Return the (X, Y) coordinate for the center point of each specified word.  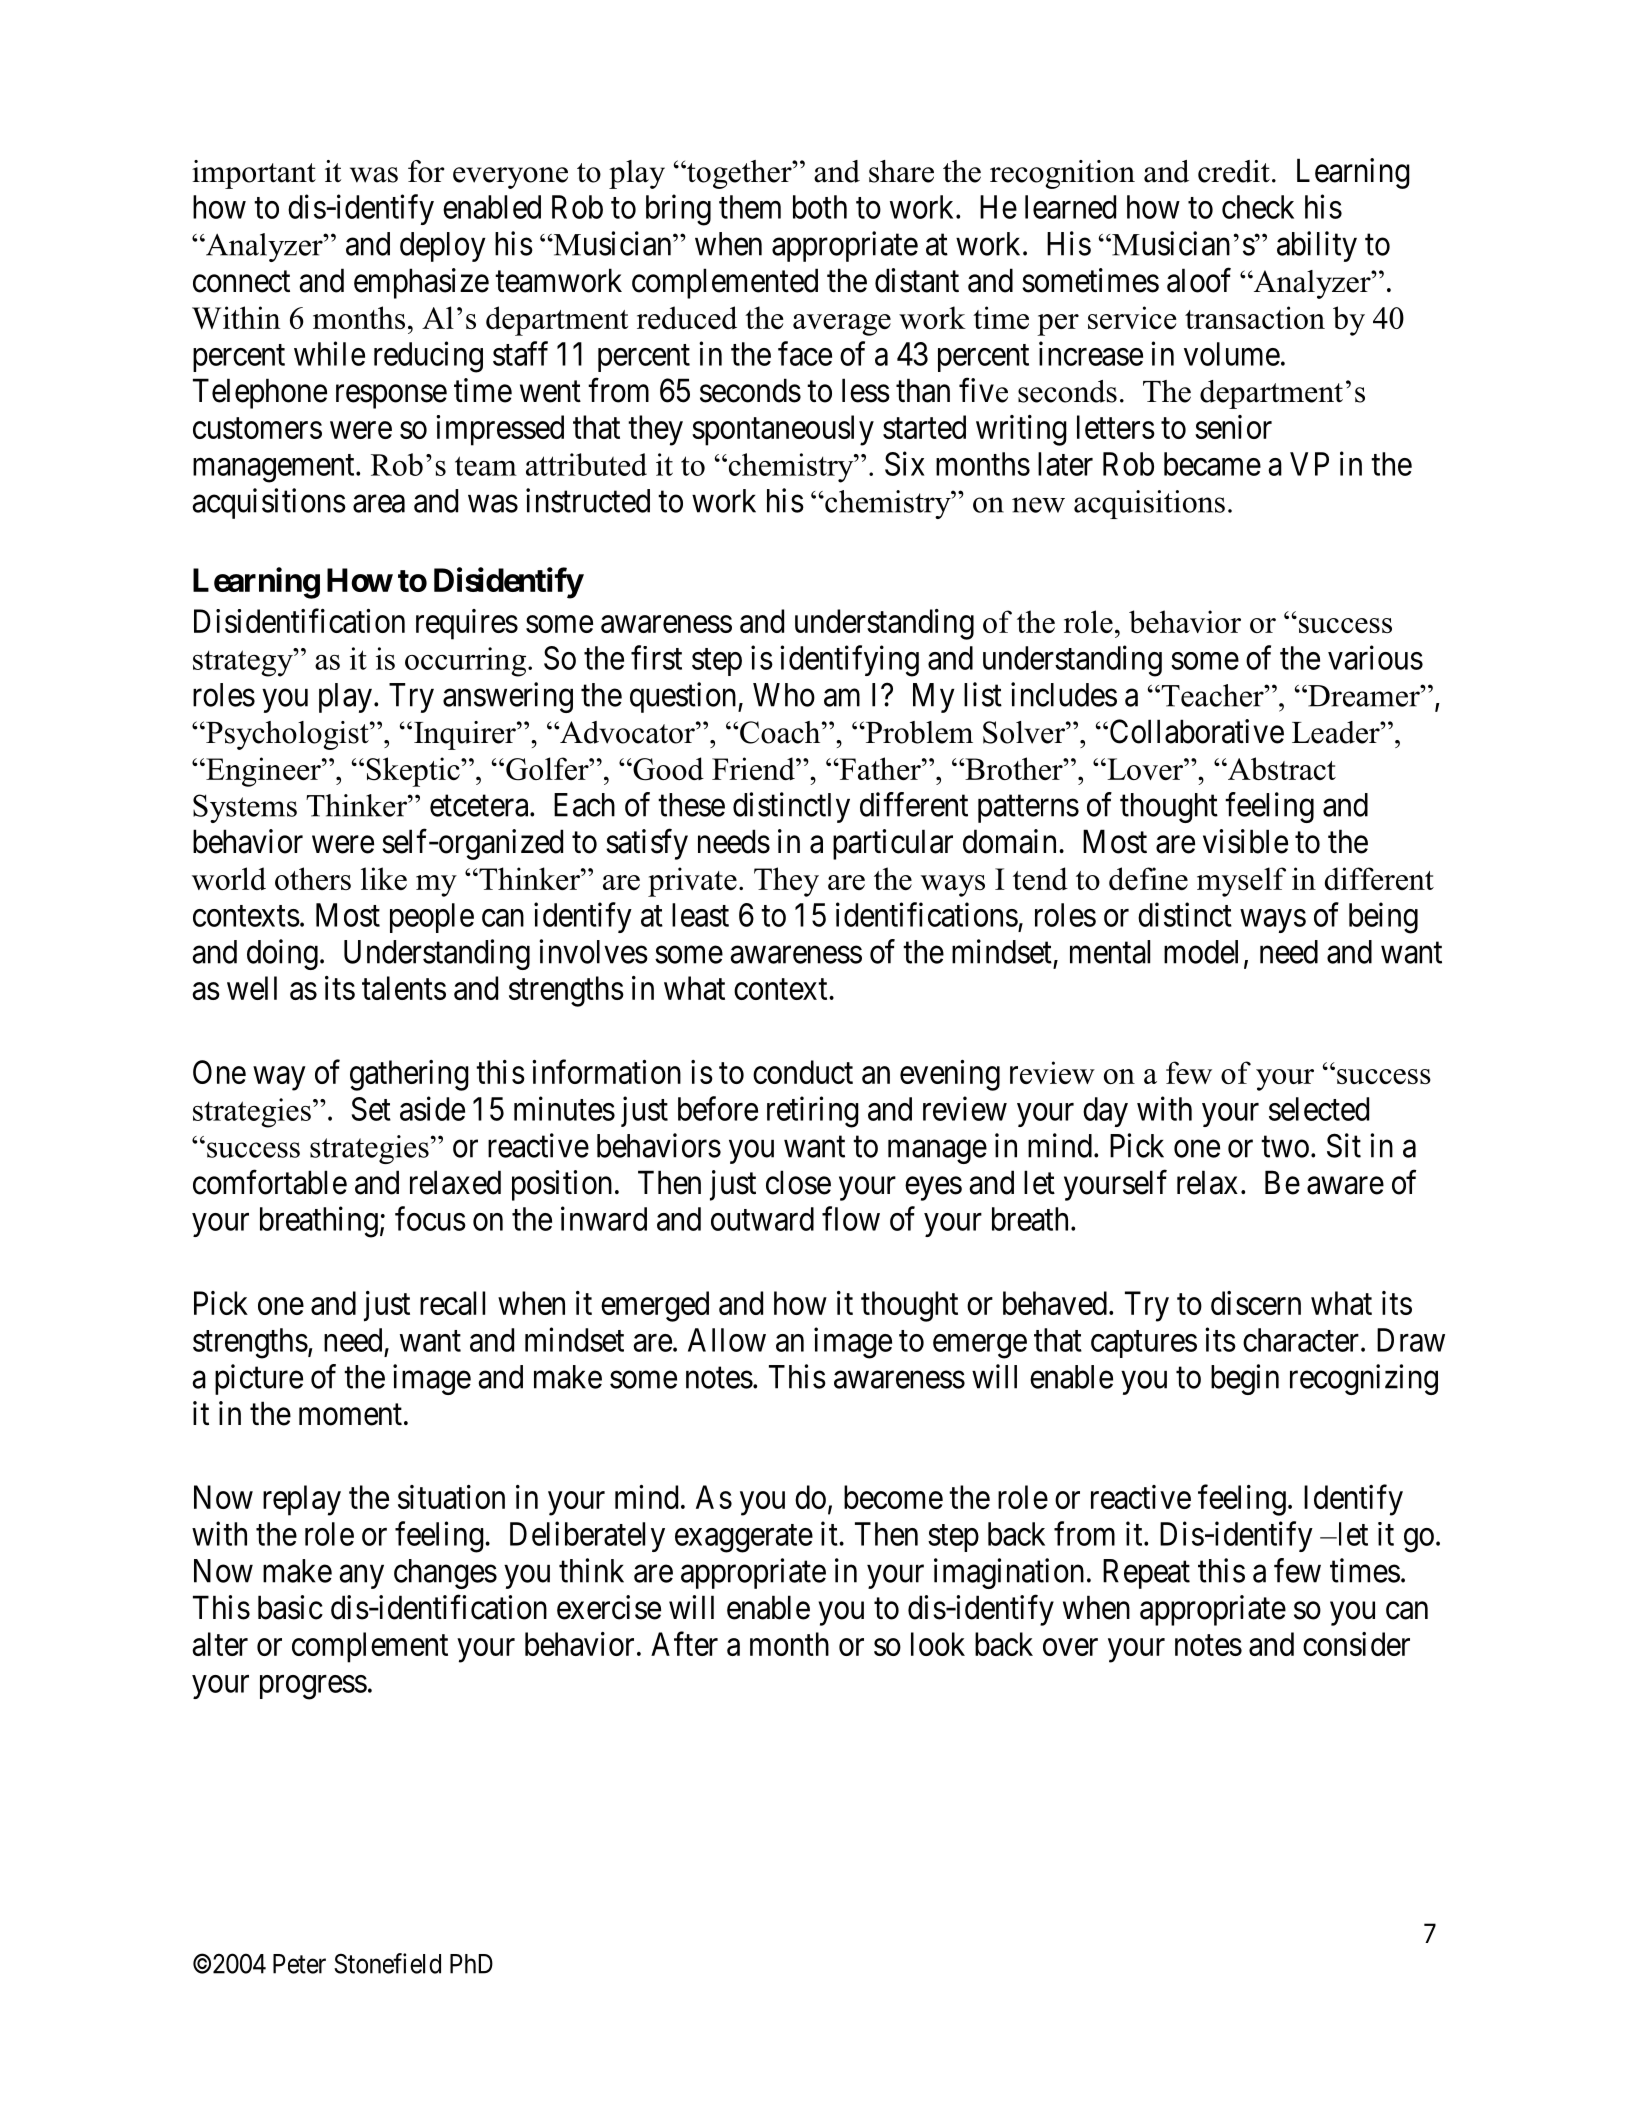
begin (1245, 1379)
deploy (443, 247)
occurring (467, 662)
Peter (299, 1964)
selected (1319, 1109)
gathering (409, 1075)
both (820, 207)
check (1258, 207)
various (1375, 657)
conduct (803, 1072)
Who (784, 695)
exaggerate (744, 1539)
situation (451, 1497)
